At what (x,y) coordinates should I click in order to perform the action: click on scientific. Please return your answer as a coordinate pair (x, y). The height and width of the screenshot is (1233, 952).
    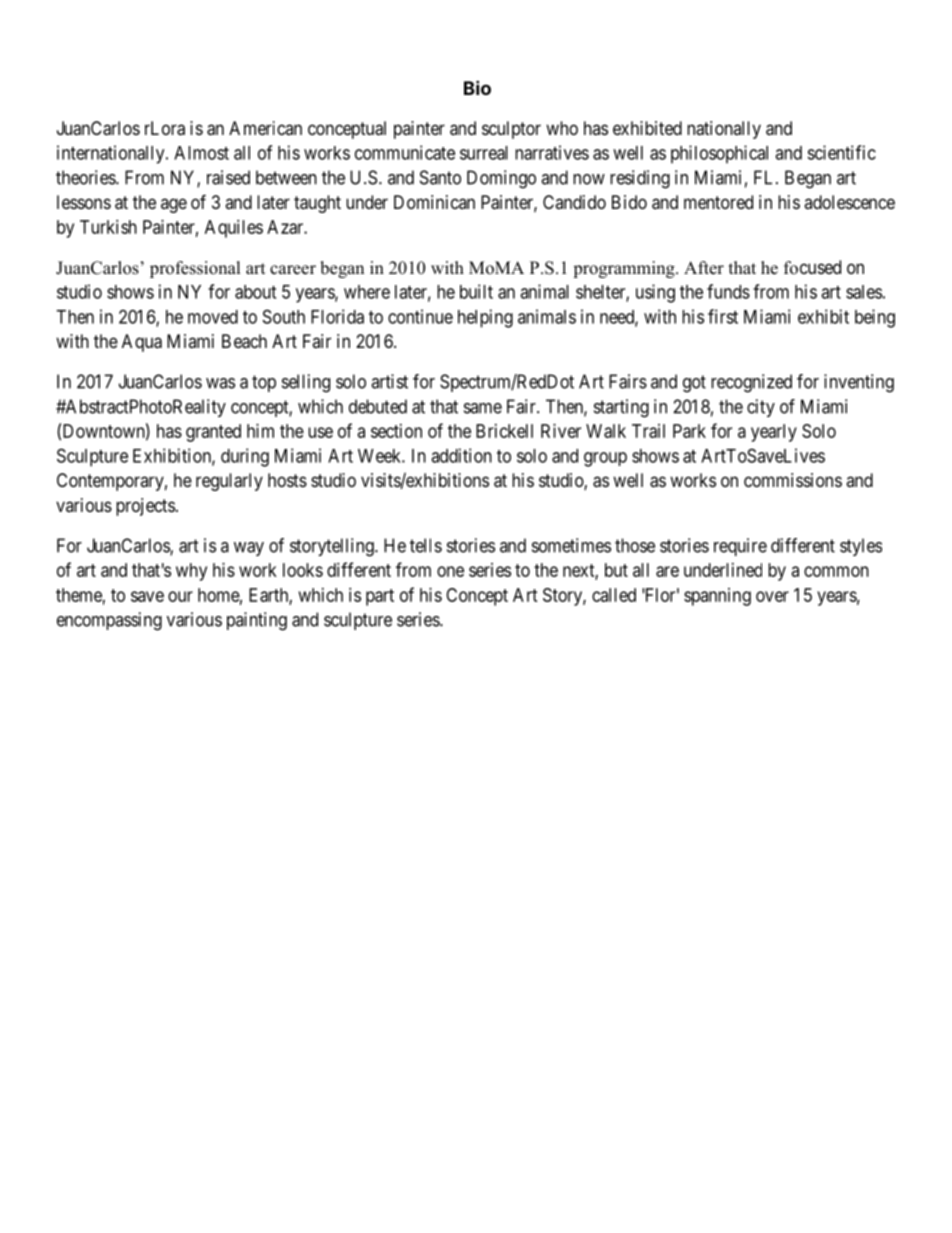
    Looking at the image, I should click on (841, 152).
